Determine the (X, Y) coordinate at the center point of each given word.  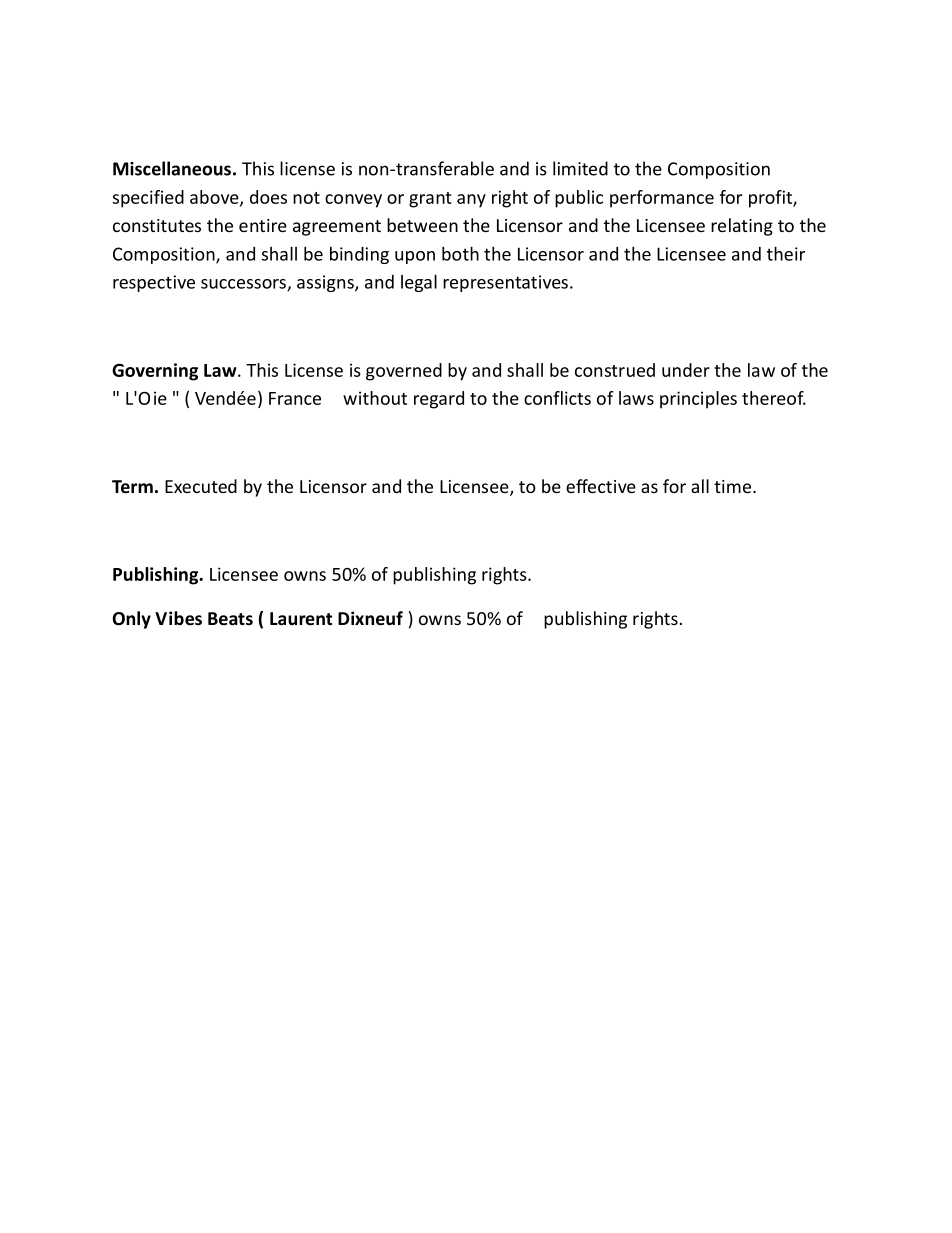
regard (439, 400)
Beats (230, 619)
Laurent (301, 619)
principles (698, 400)
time (734, 486)
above (215, 198)
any (471, 201)
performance (662, 199)
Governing (155, 372)
